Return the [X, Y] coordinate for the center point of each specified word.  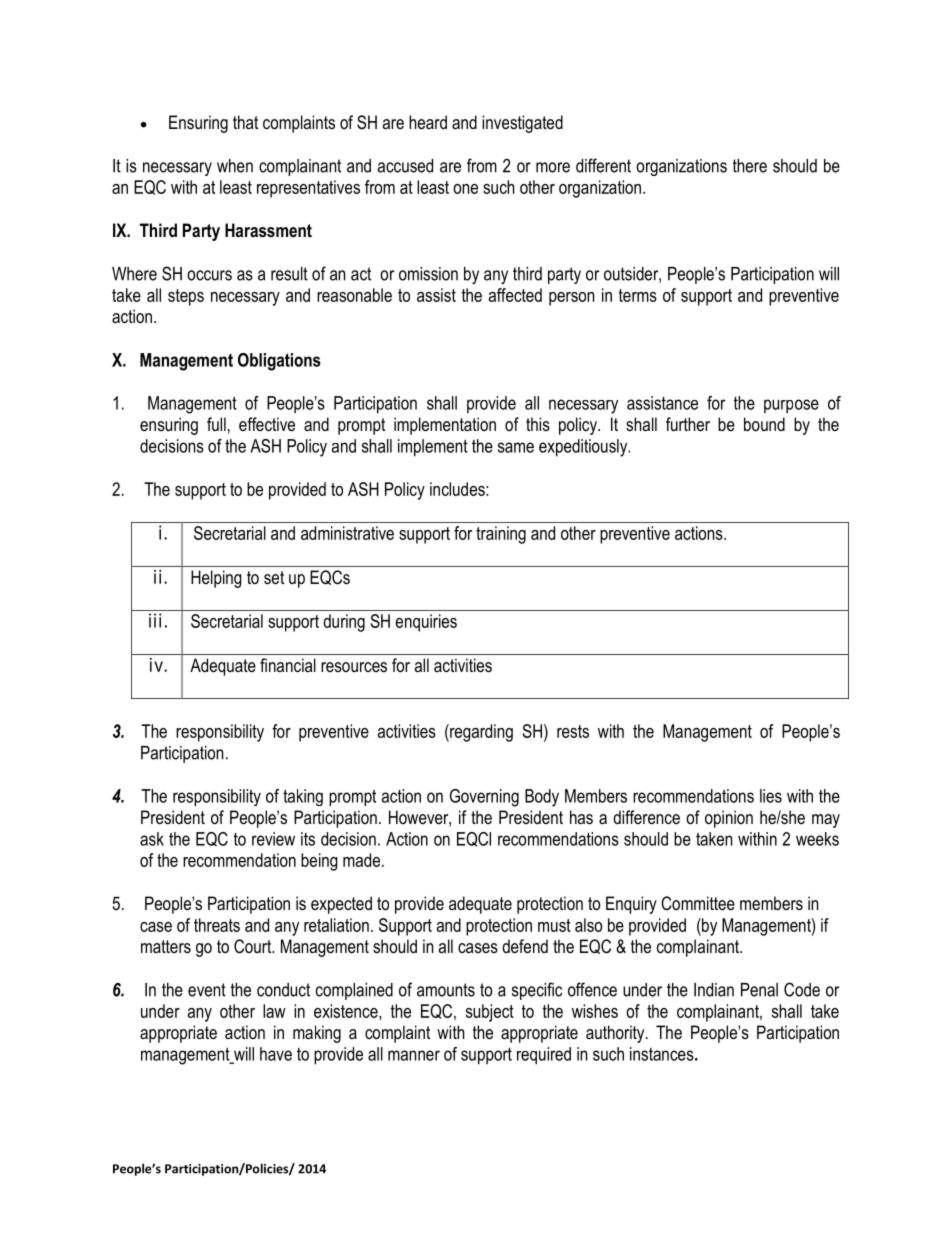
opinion [729, 819]
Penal [759, 990]
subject [490, 1013]
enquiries [426, 623]
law [274, 1011]
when [235, 166]
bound [764, 424]
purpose [791, 406]
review [273, 839]
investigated [522, 124]
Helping [216, 579]
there [750, 166]
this [538, 424]
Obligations [279, 362]
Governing [484, 798]
